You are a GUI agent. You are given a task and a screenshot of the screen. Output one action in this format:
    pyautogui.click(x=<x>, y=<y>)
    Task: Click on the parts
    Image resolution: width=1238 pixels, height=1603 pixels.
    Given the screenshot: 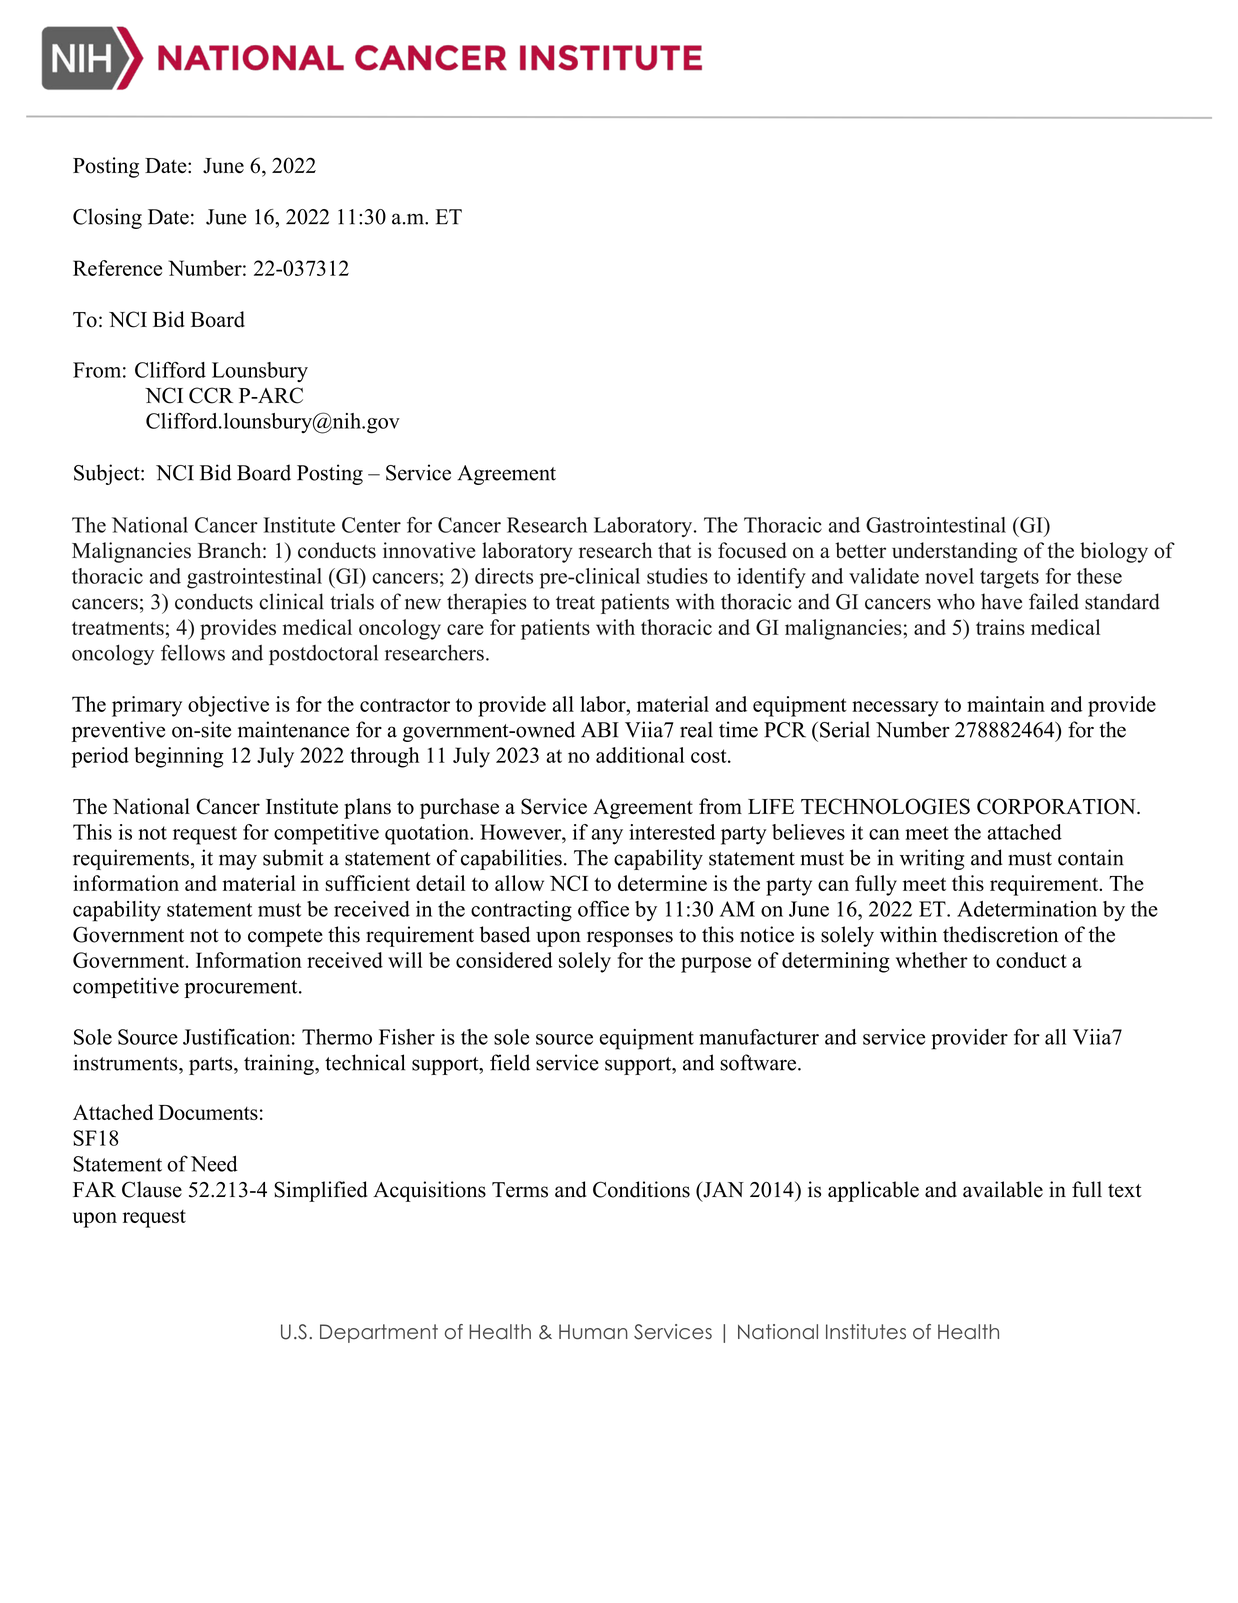 What is the action you would take?
    pyautogui.click(x=212, y=1066)
